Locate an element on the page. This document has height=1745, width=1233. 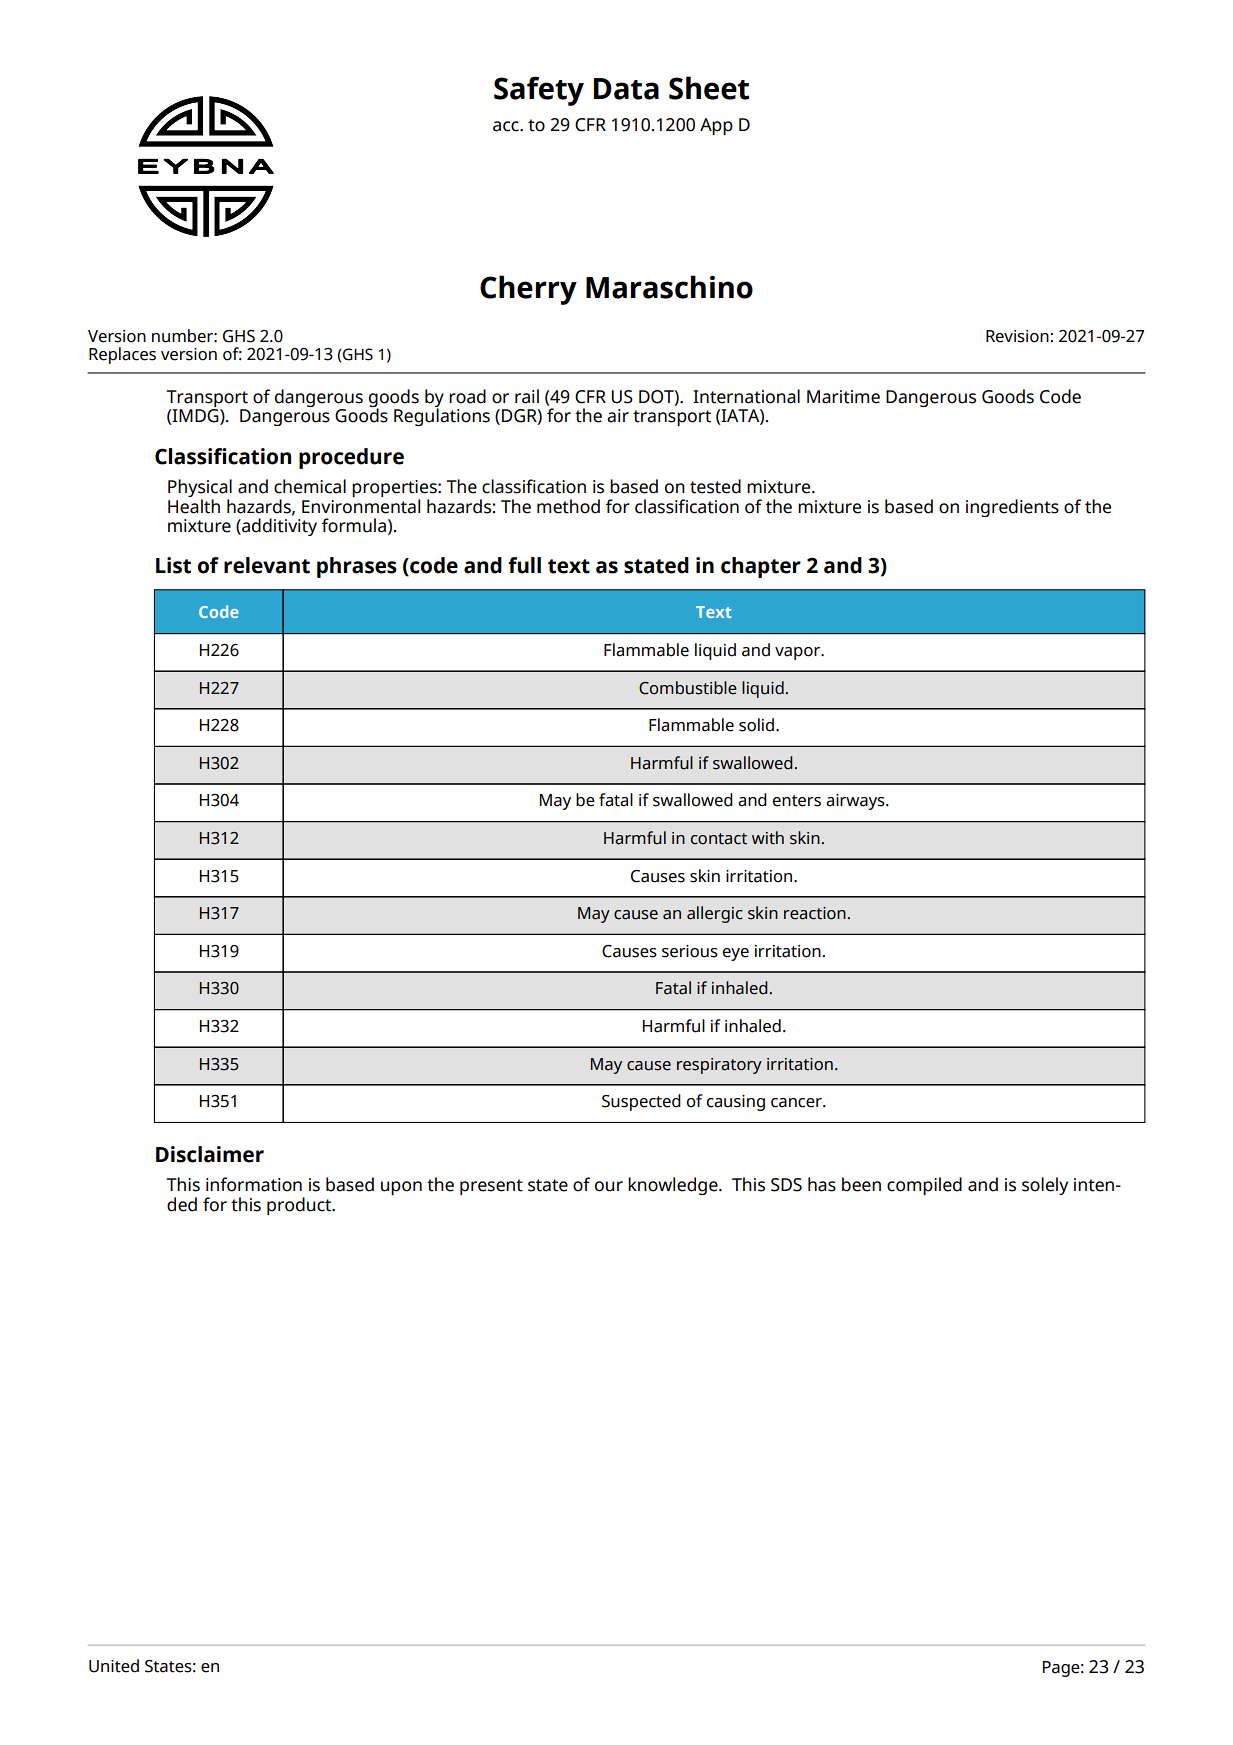
Replaces is located at coordinates (122, 355).
